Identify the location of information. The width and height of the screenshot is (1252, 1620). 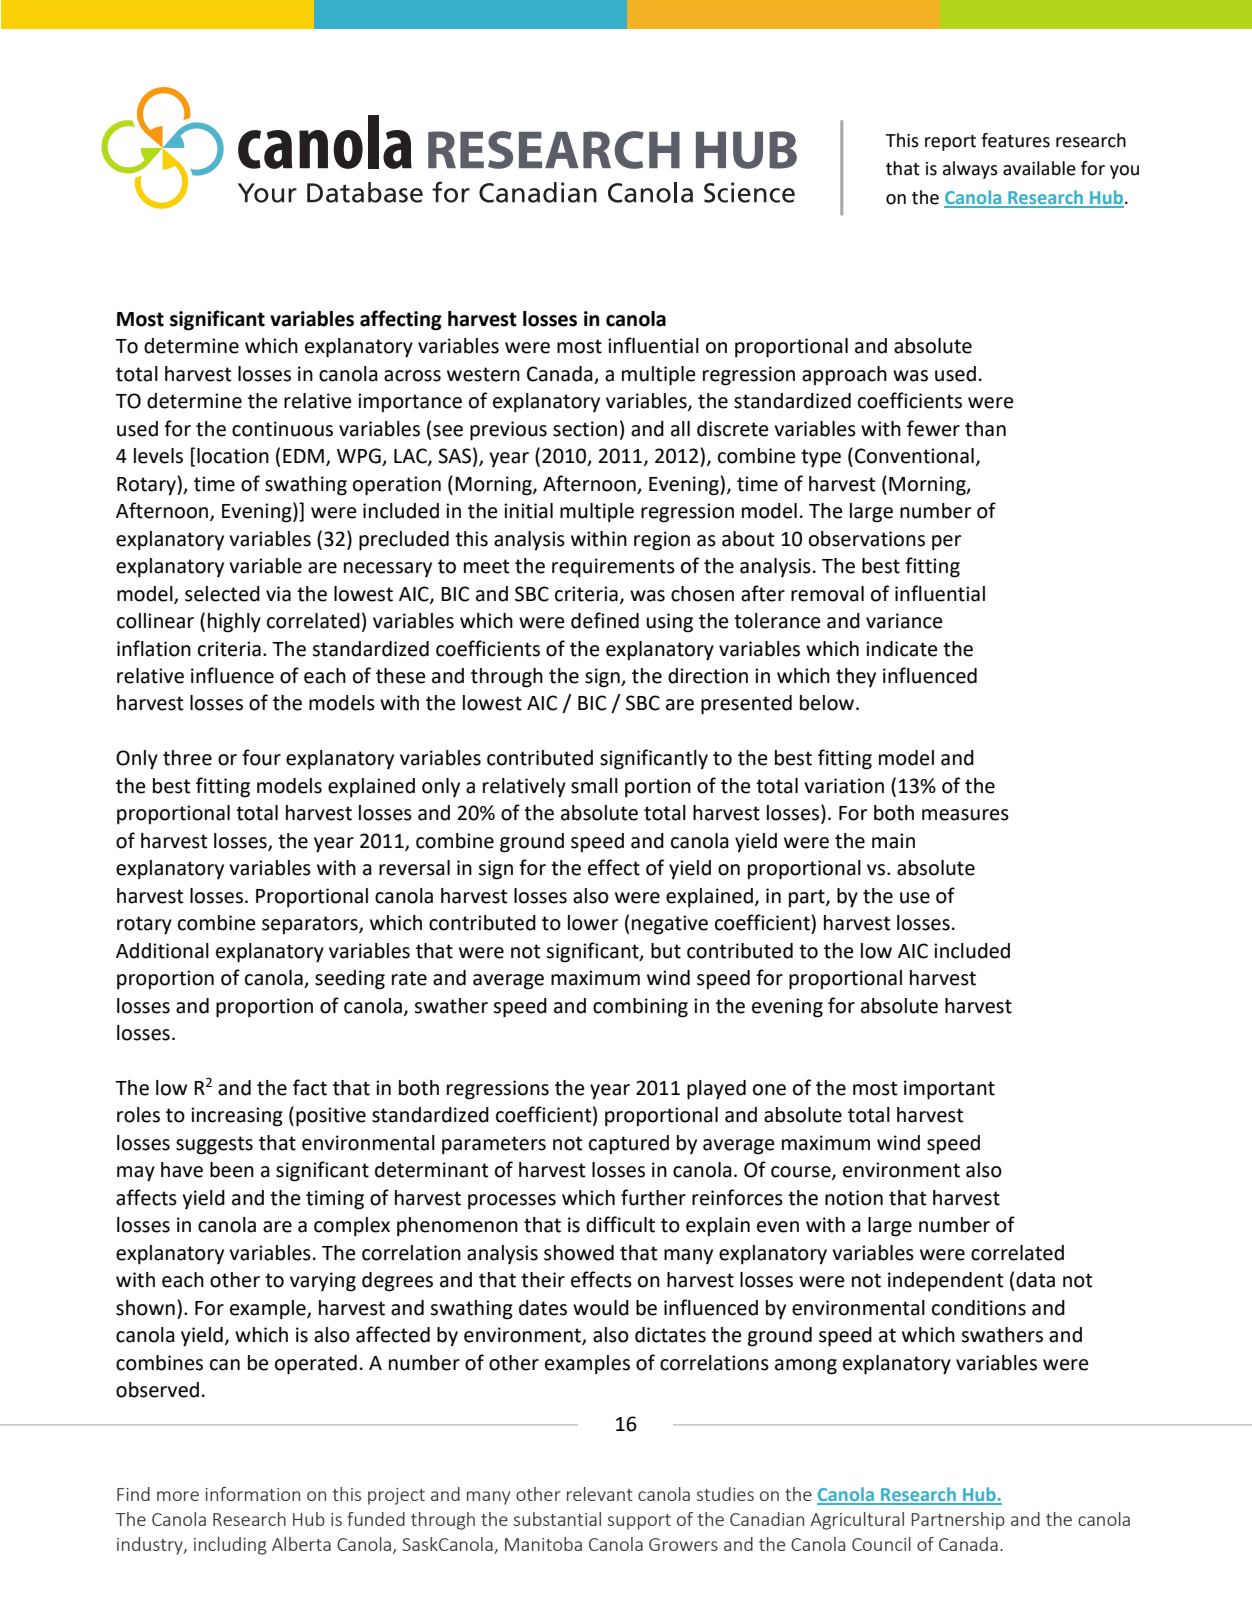
(252, 1494).
